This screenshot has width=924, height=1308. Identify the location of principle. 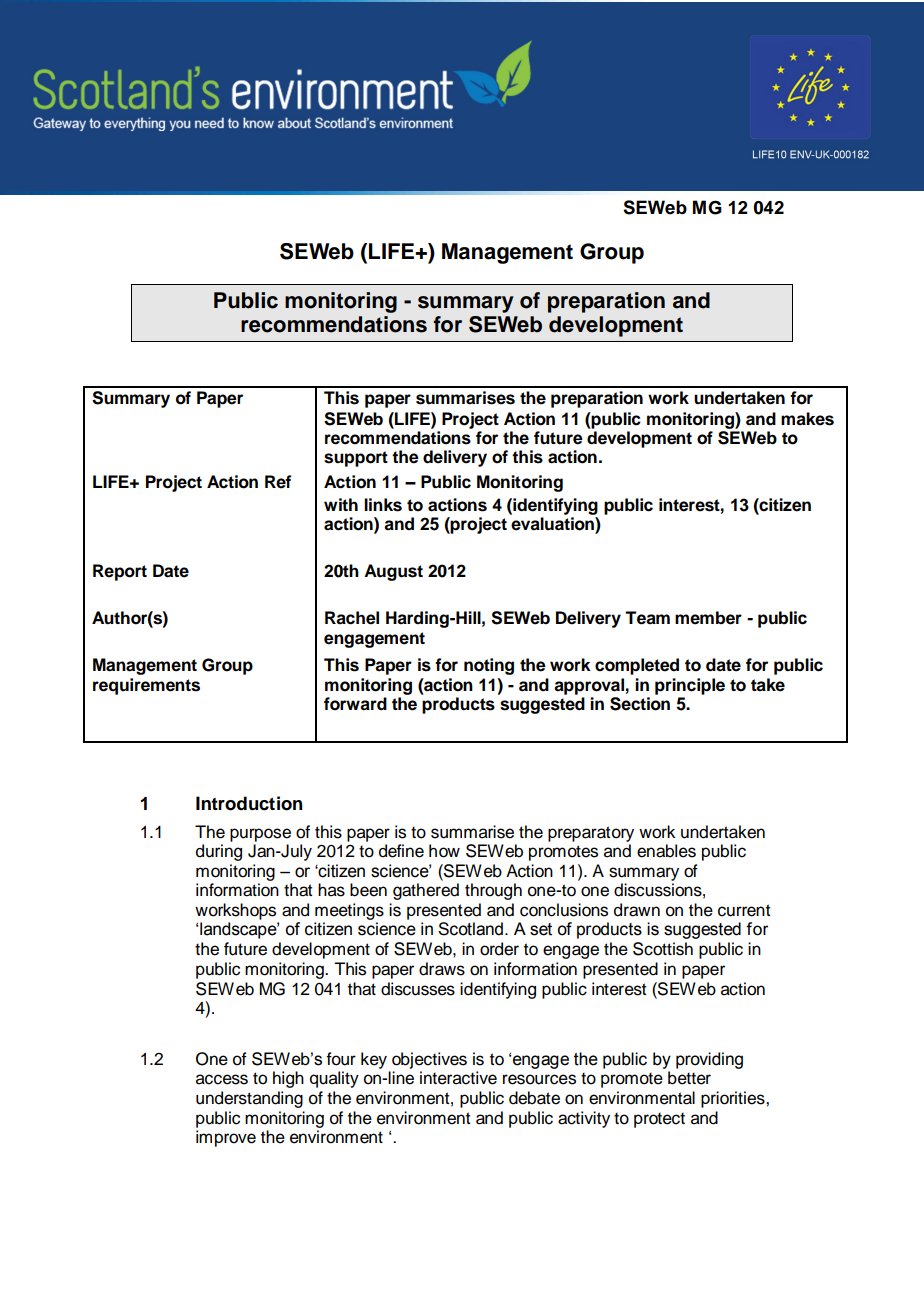
(690, 688).
